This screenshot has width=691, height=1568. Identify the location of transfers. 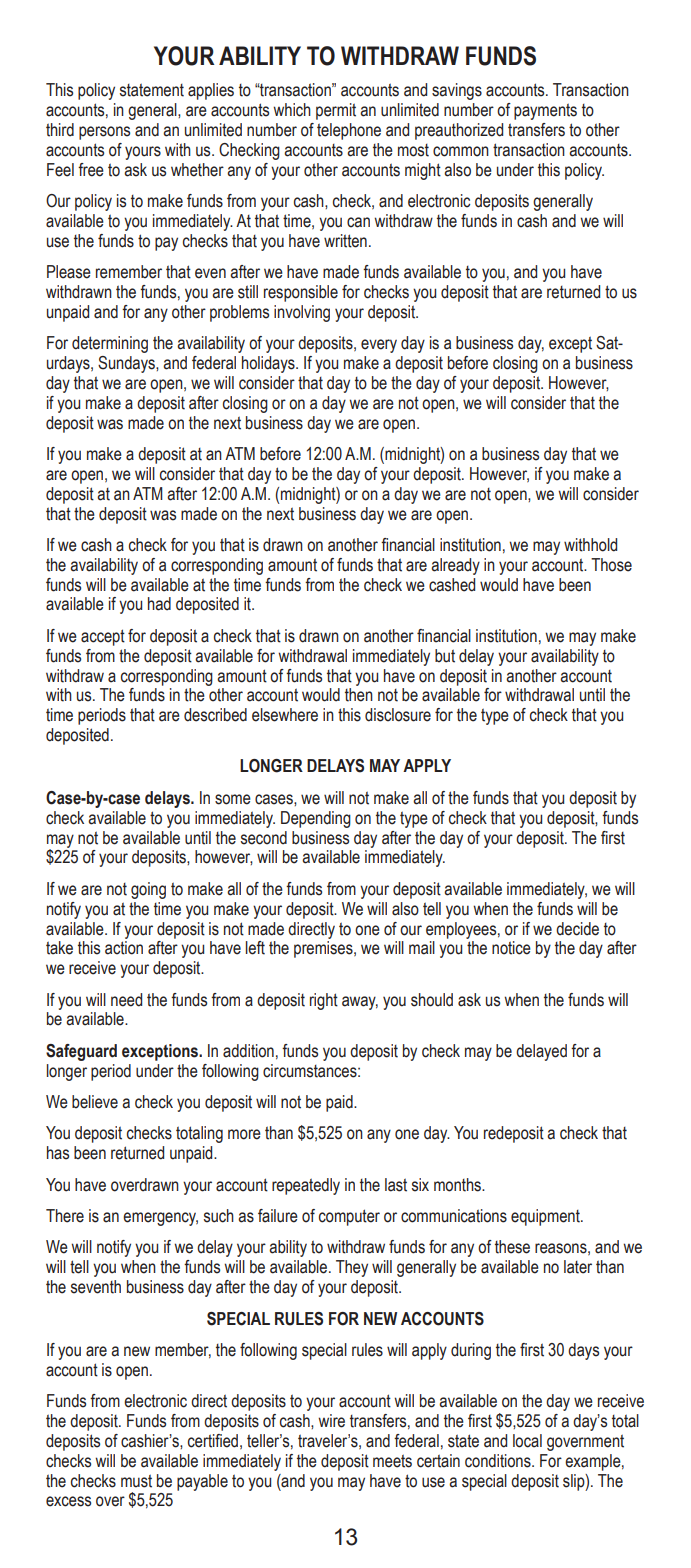
(536, 130).
